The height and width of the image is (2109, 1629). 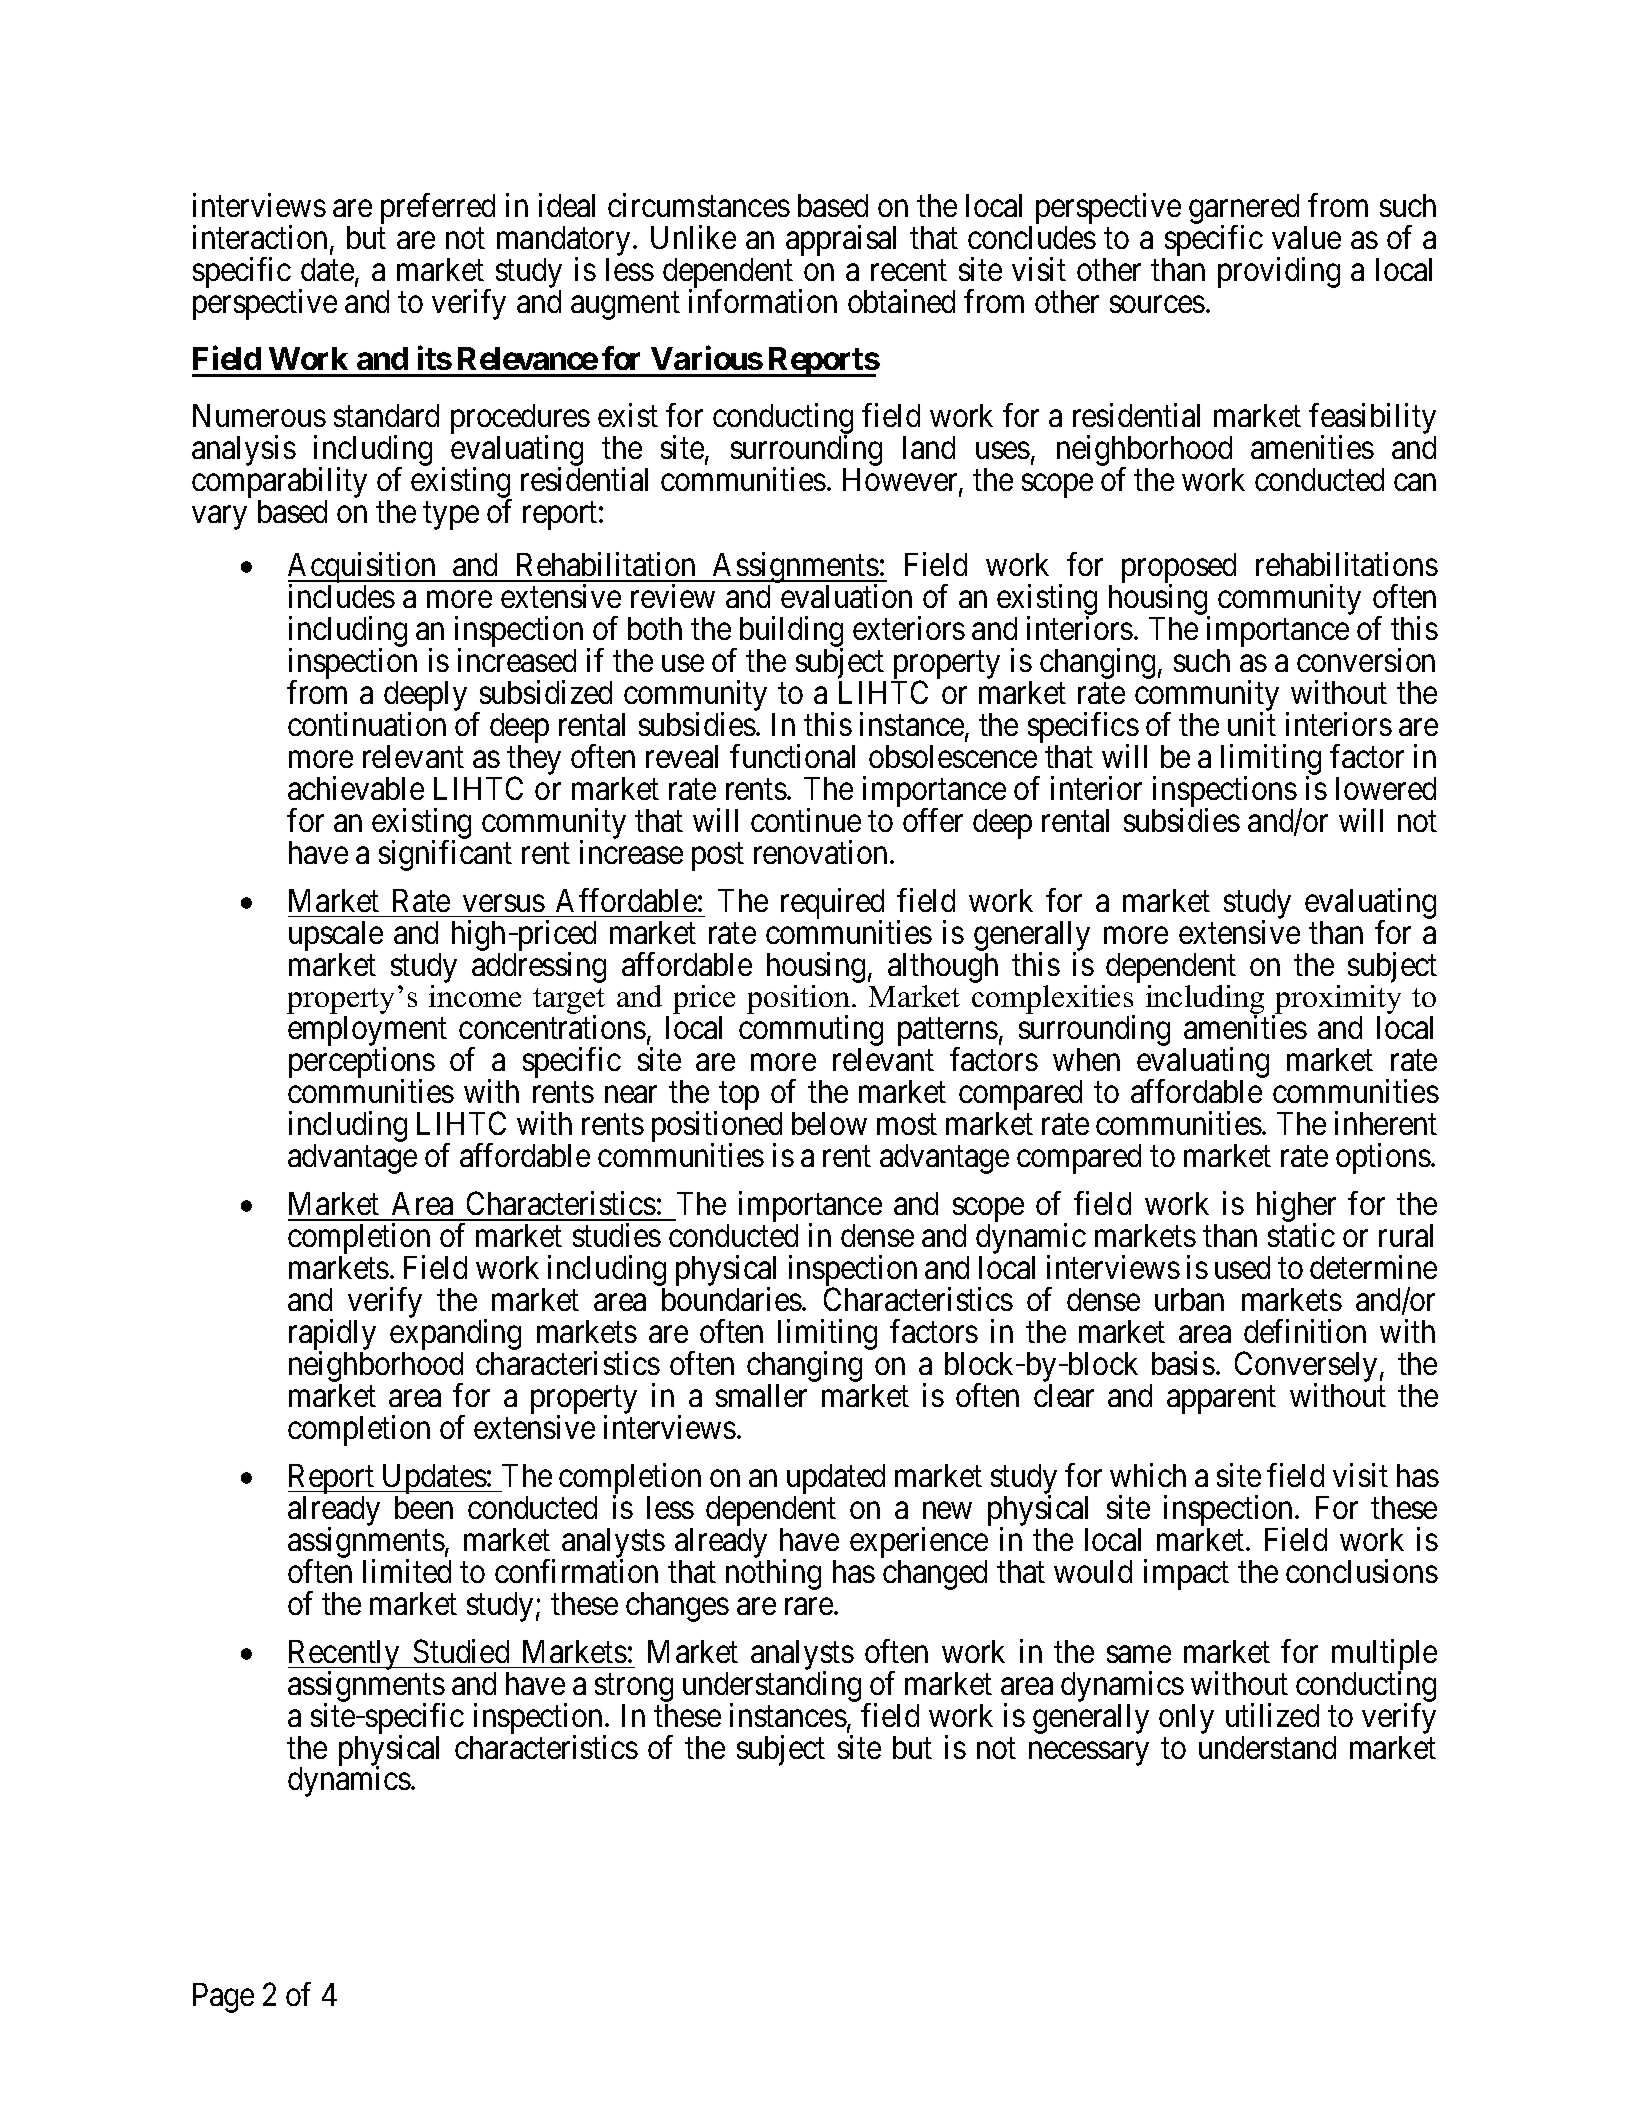 I want to click on appraisal, so click(x=841, y=240).
